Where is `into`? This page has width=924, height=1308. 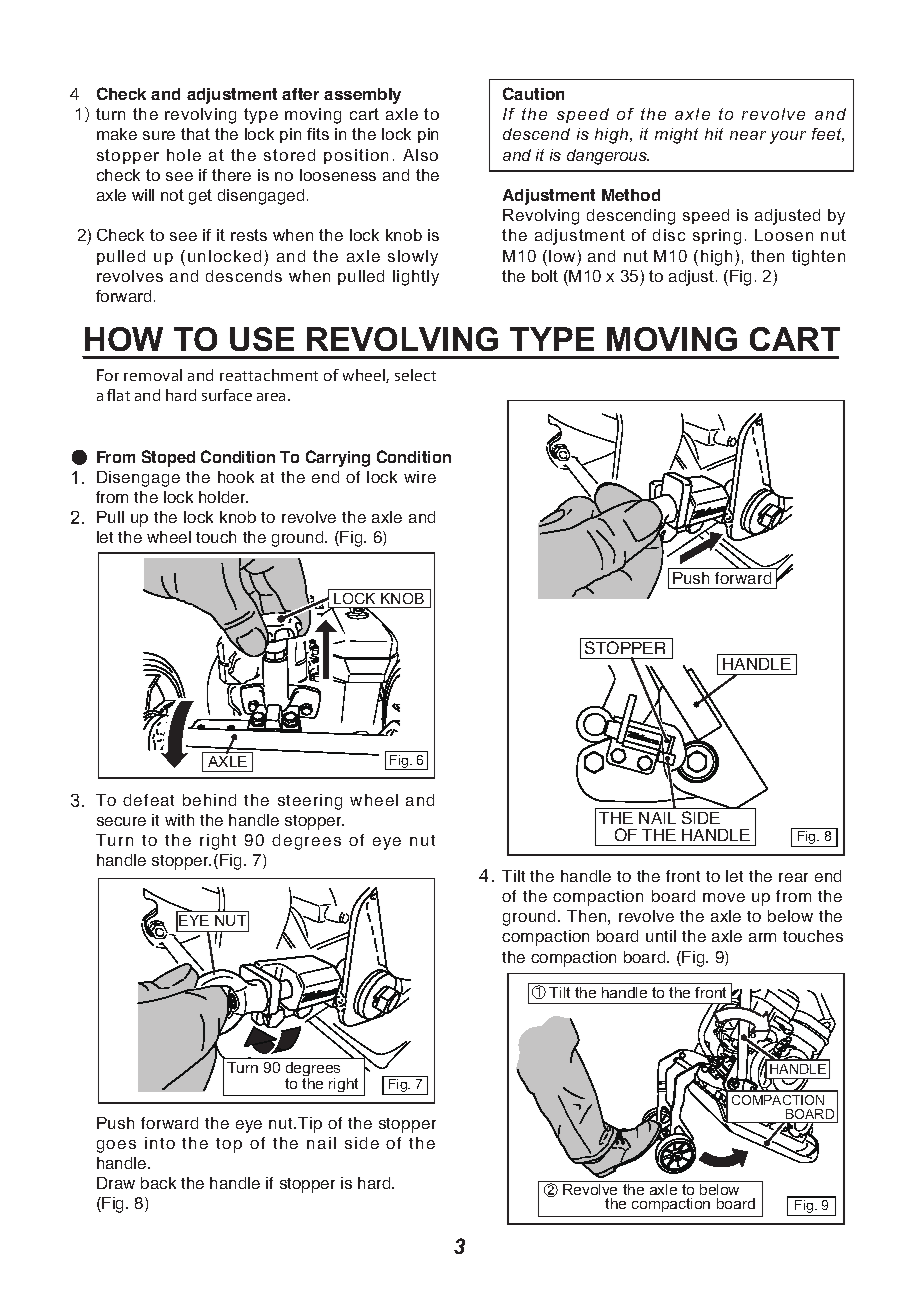
into is located at coordinates (160, 1143).
